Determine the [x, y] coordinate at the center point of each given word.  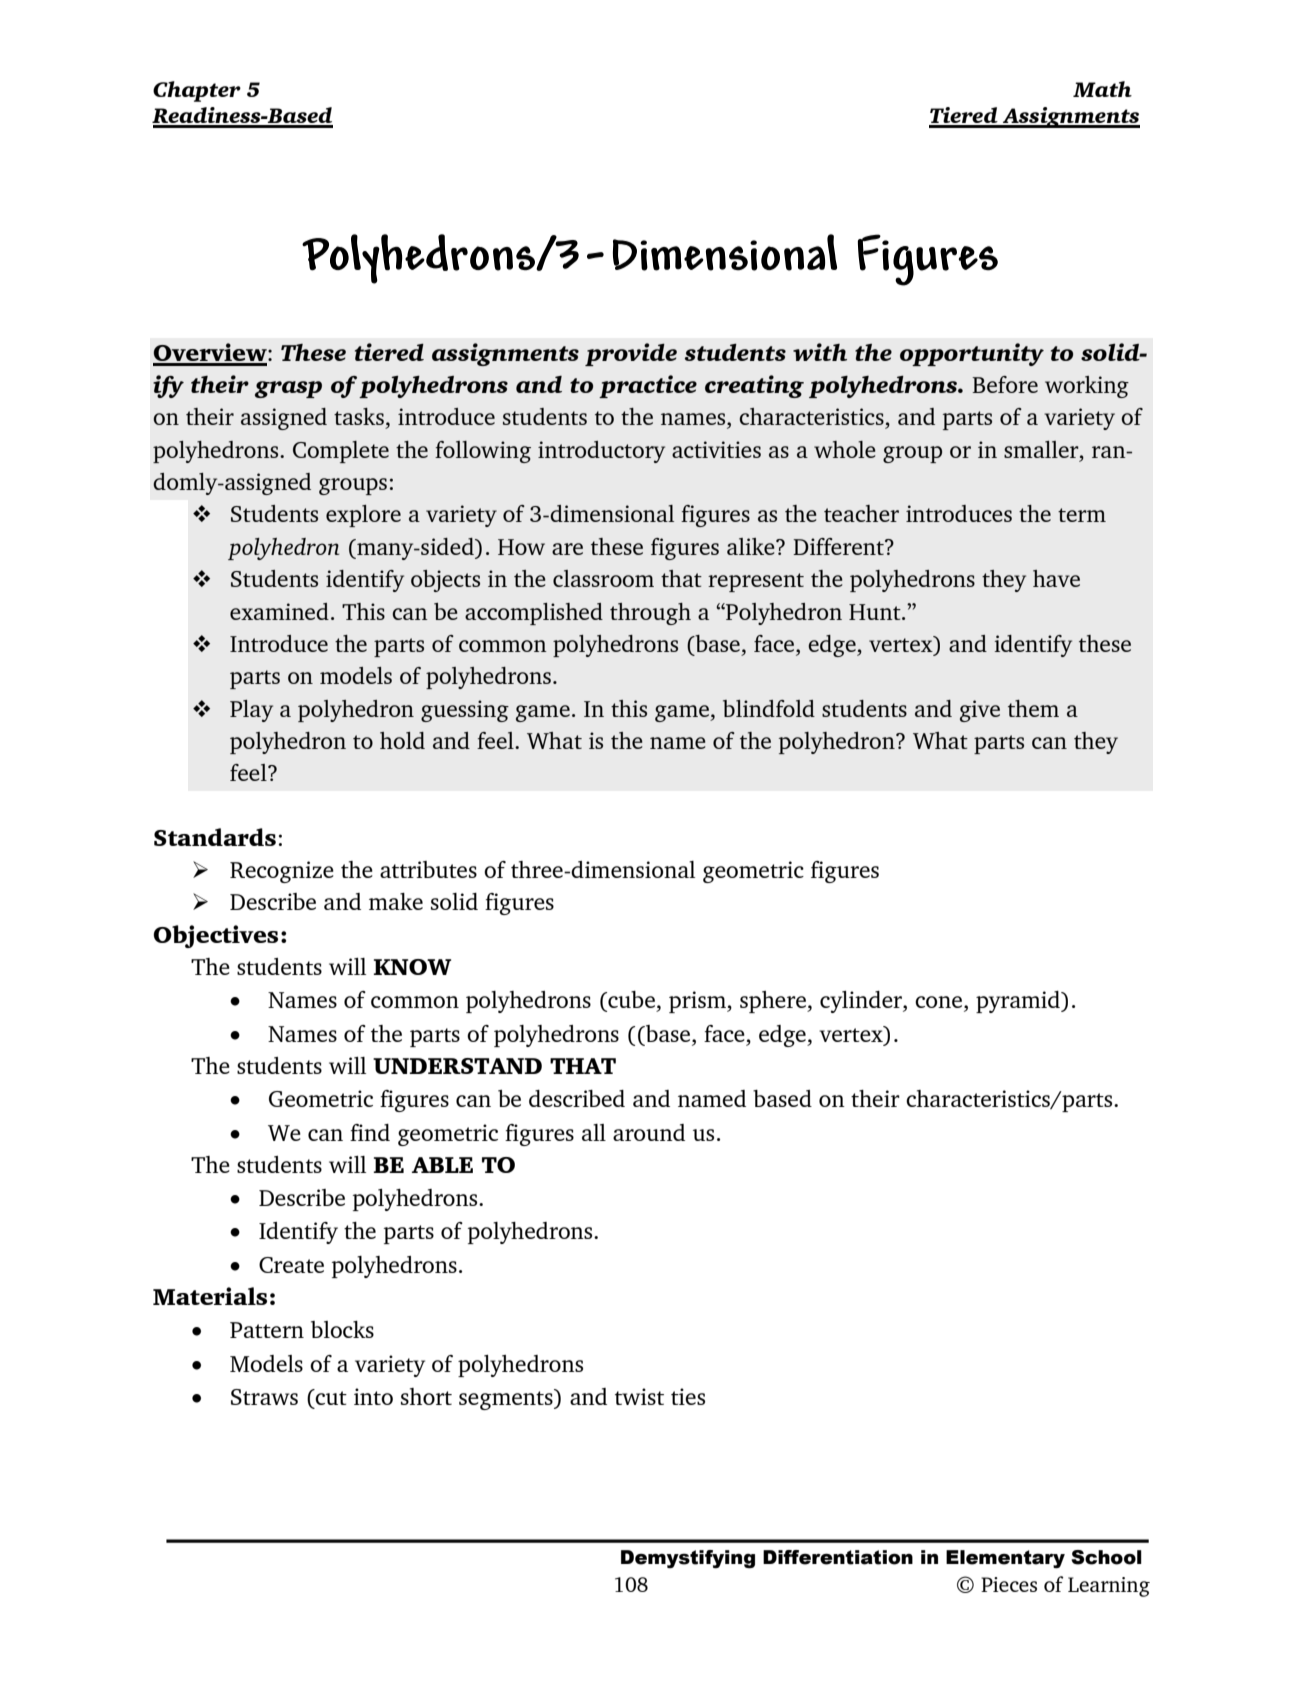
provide [631, 354]
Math [1102, 89]
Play [251, 711]
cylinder [862, 1002]
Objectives [215, 936]
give [980, 711]
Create [291, 1265]
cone [938, 1002]
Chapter [197, 91]
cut [330, 1397]
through [650, 614]
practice [648, 386]
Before [1005, 384]
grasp [288, 389]
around [649, 1132]
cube [630, 1001]
